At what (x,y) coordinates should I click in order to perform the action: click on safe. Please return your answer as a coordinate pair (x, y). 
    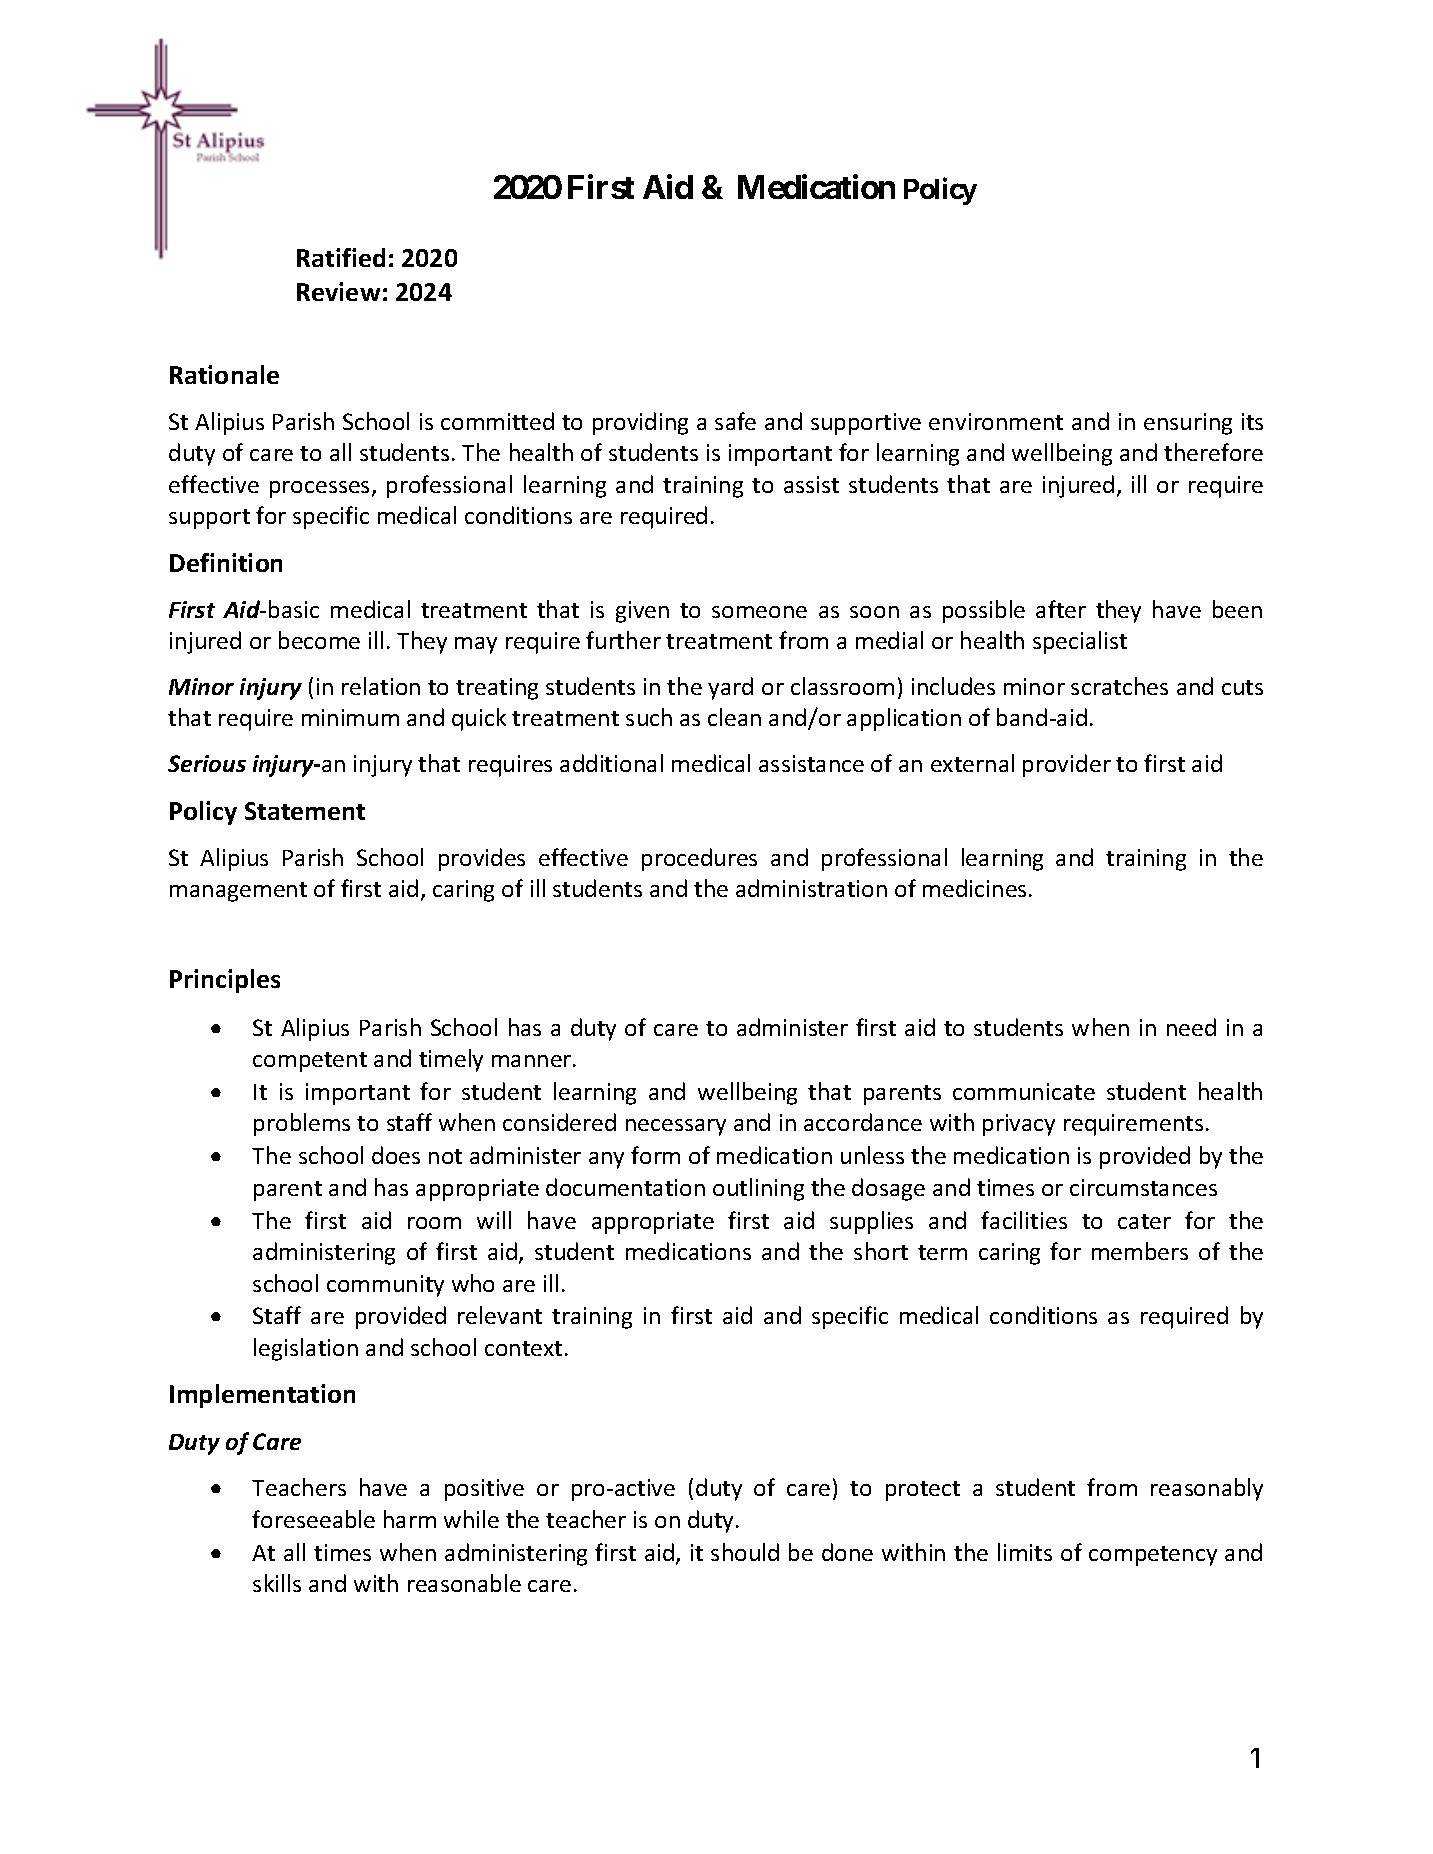
    Looking at the image, I should click on (735, 421).
